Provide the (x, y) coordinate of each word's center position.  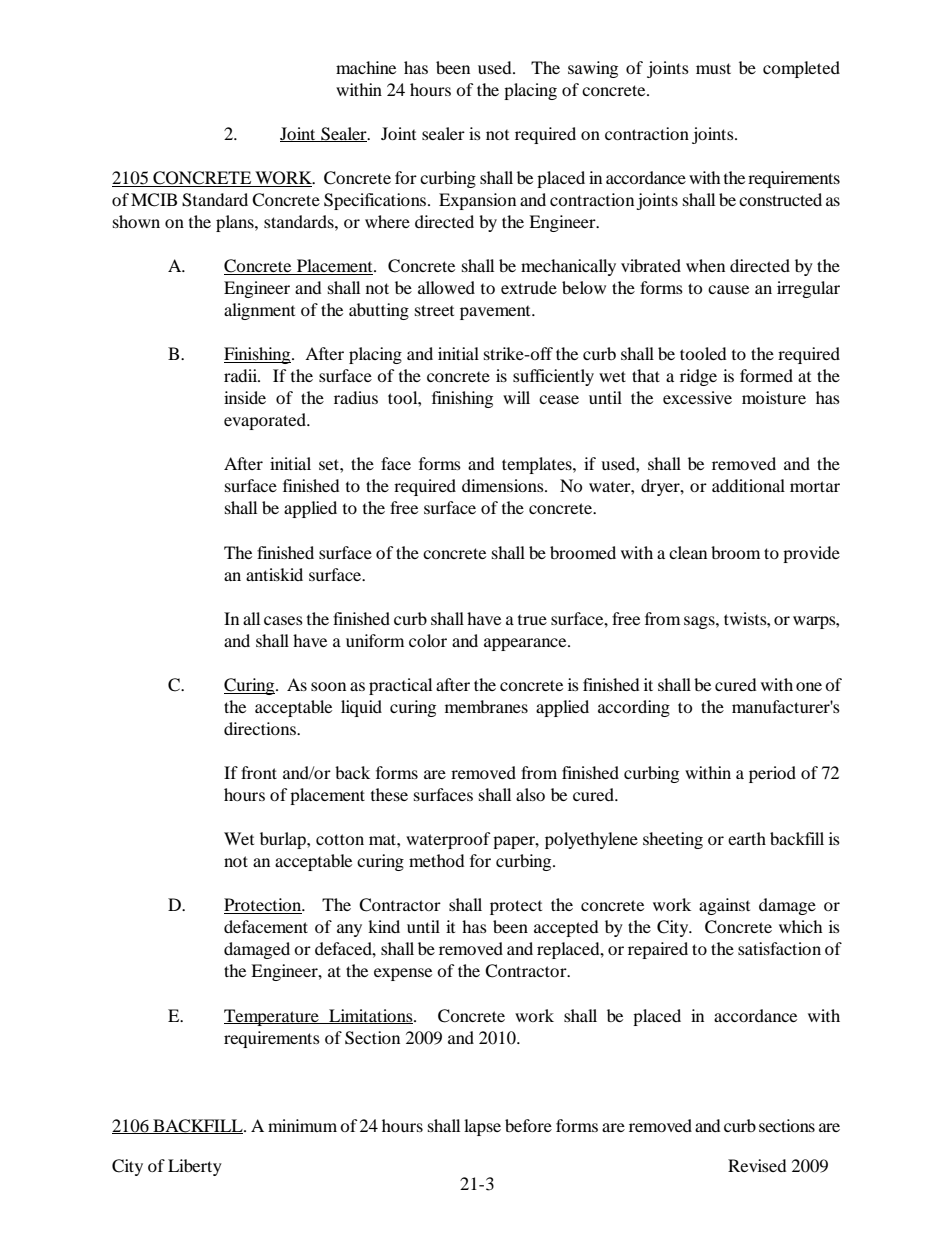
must (713, 68)
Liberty (195, 1167)
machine (366, 67)
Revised (757, 1165)
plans (236, 223)
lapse (482, 1127)
